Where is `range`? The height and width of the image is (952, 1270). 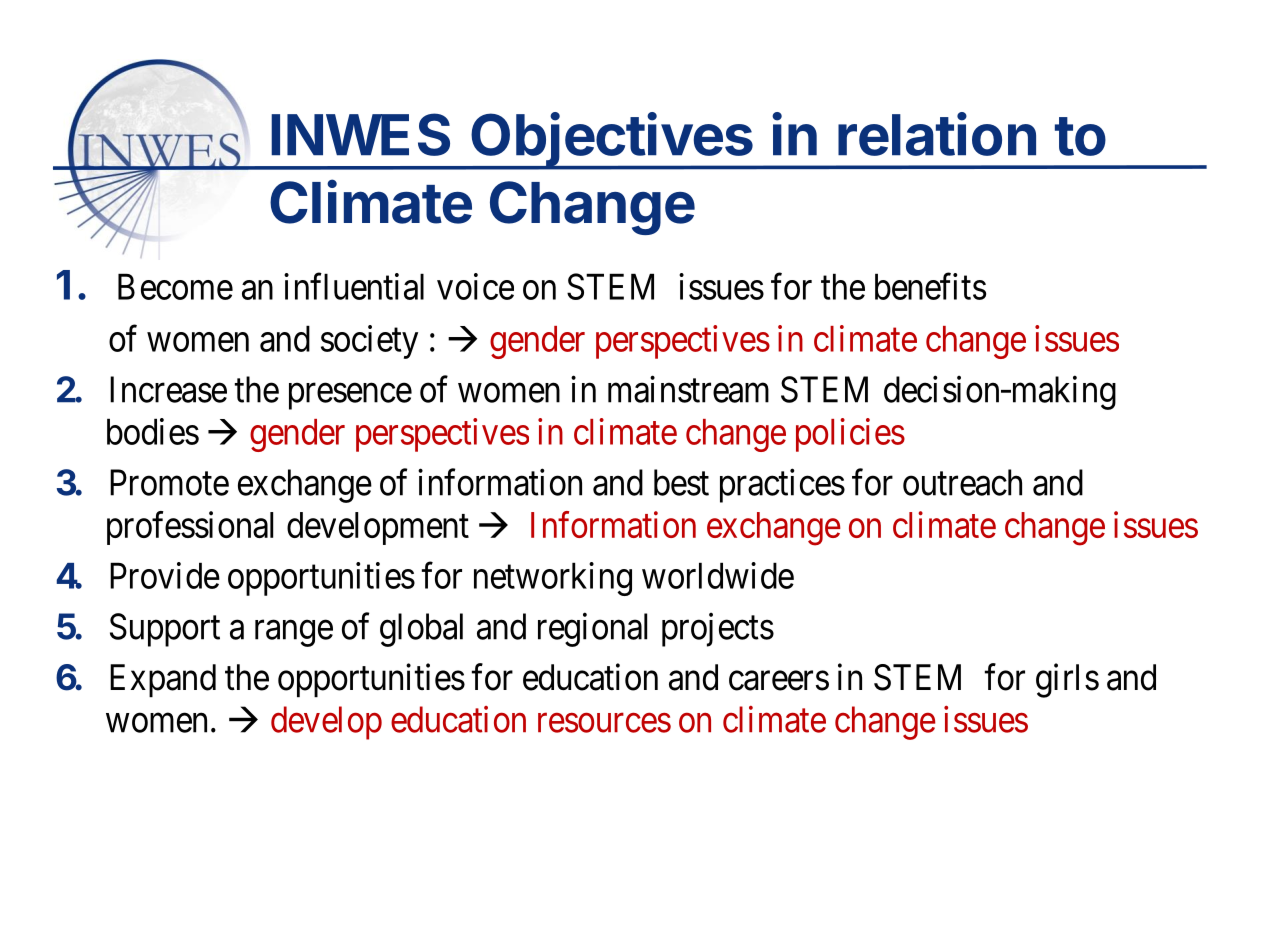
range is located at coordinates (294, 634).
